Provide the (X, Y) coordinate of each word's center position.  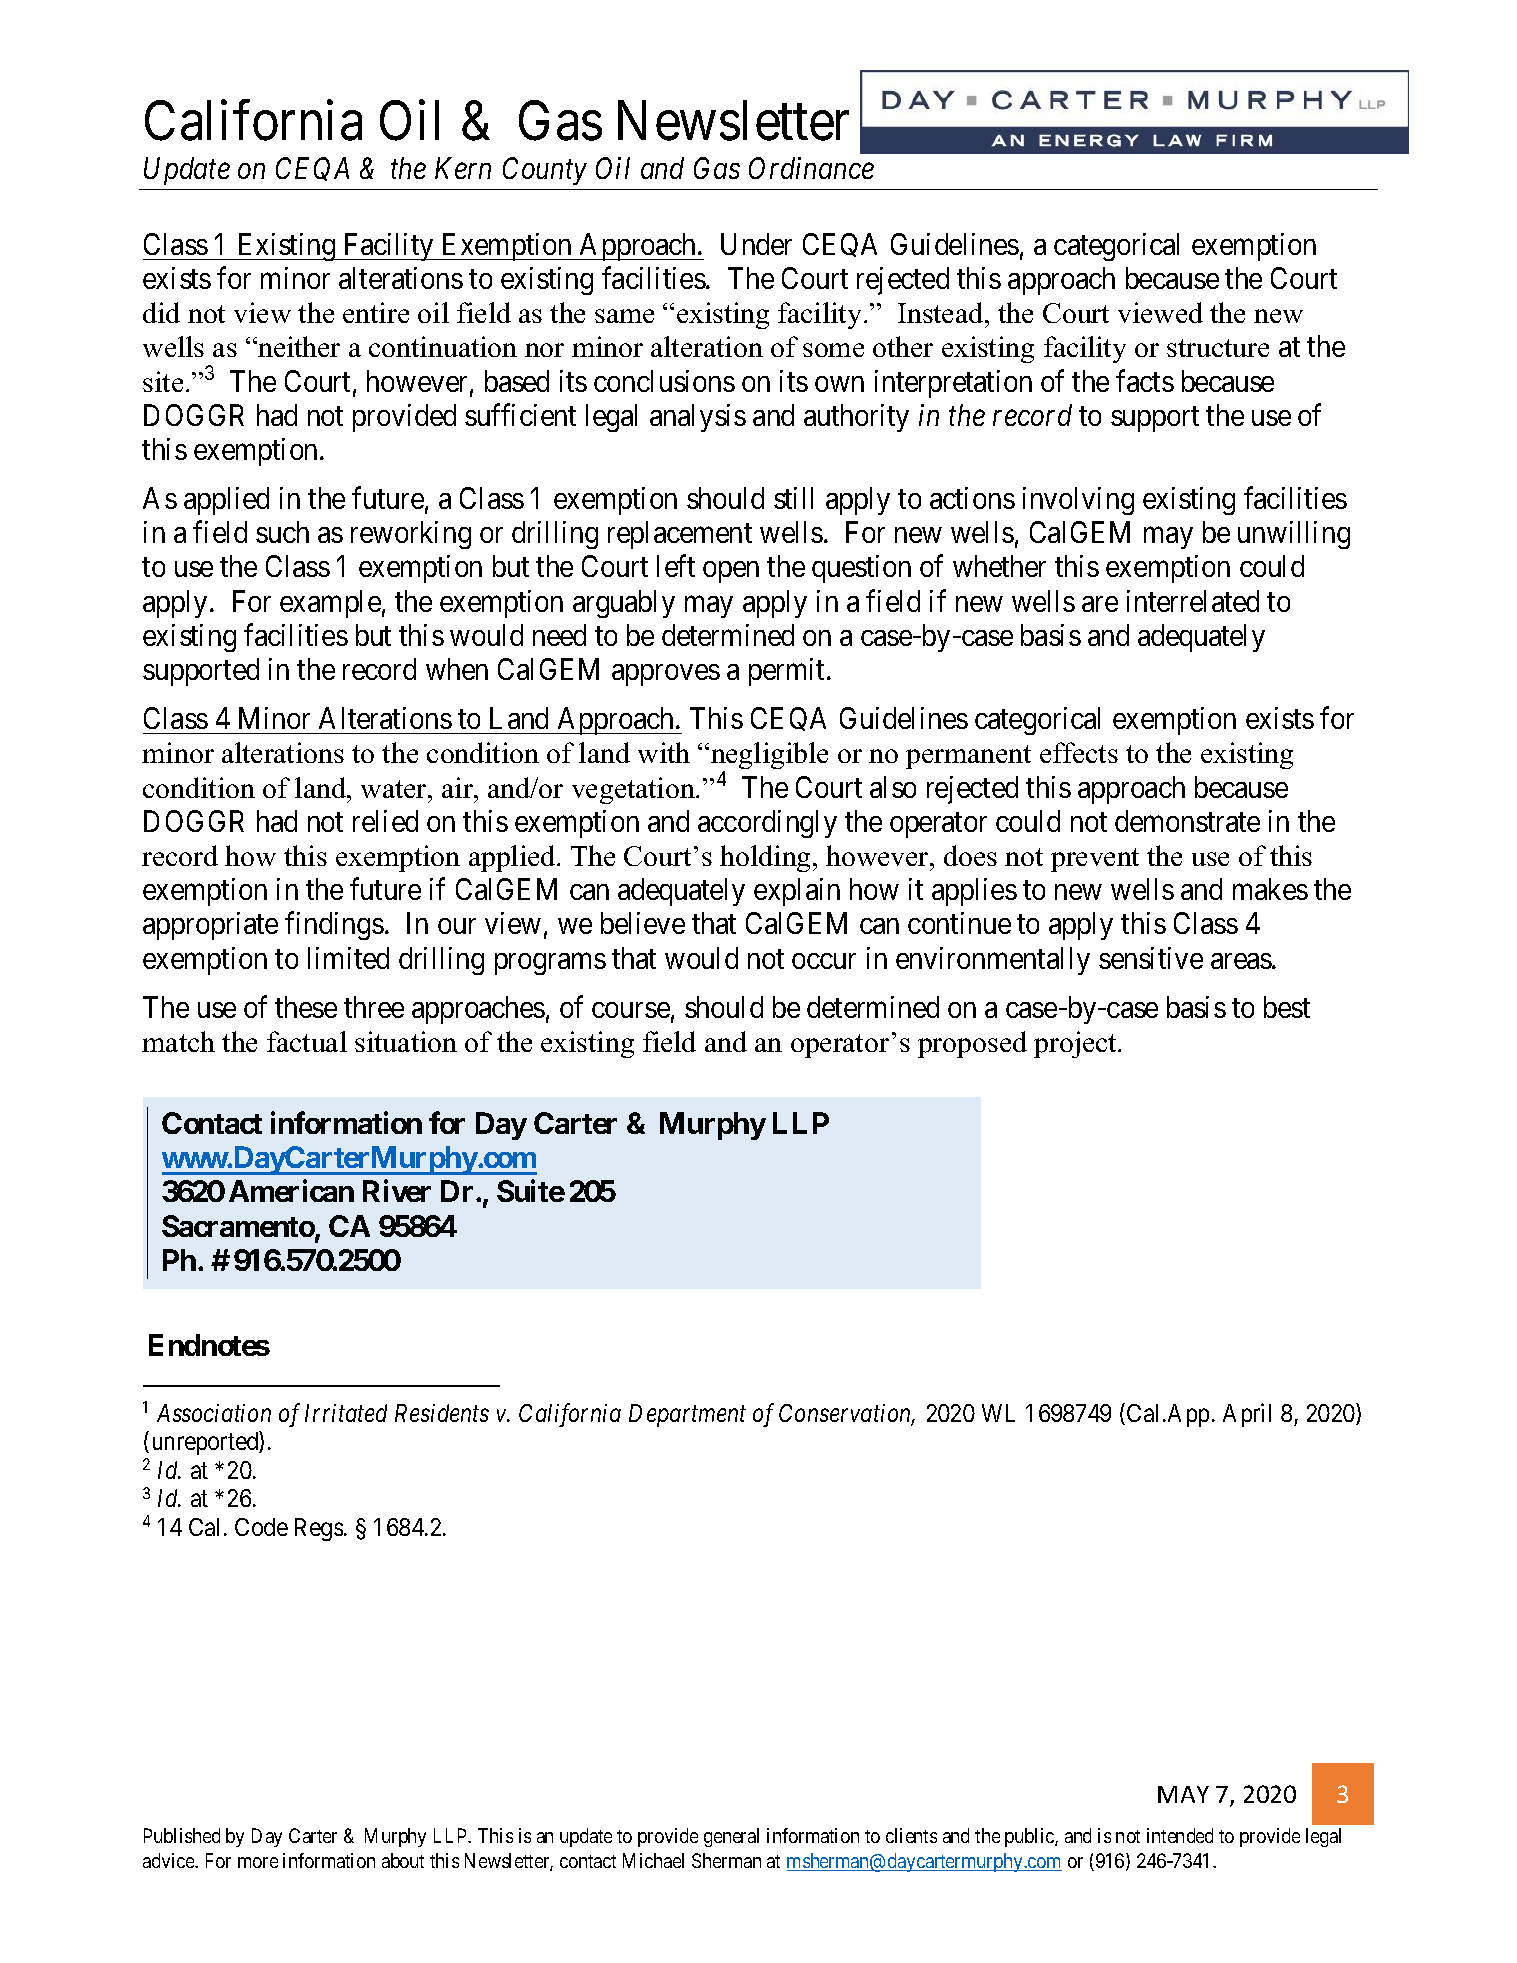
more (258, 1862)
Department (687, 1415)
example (330, 604)
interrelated (1193, 601)
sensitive (1151, 958)
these (306, 1007)
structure (1218, 348)
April (1247, 1415)
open (731, 572)
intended (1180, 1835)
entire (376, 312)
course (631, 1010)
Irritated (346, 1413)
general (731, 1837)
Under (756, 244)
